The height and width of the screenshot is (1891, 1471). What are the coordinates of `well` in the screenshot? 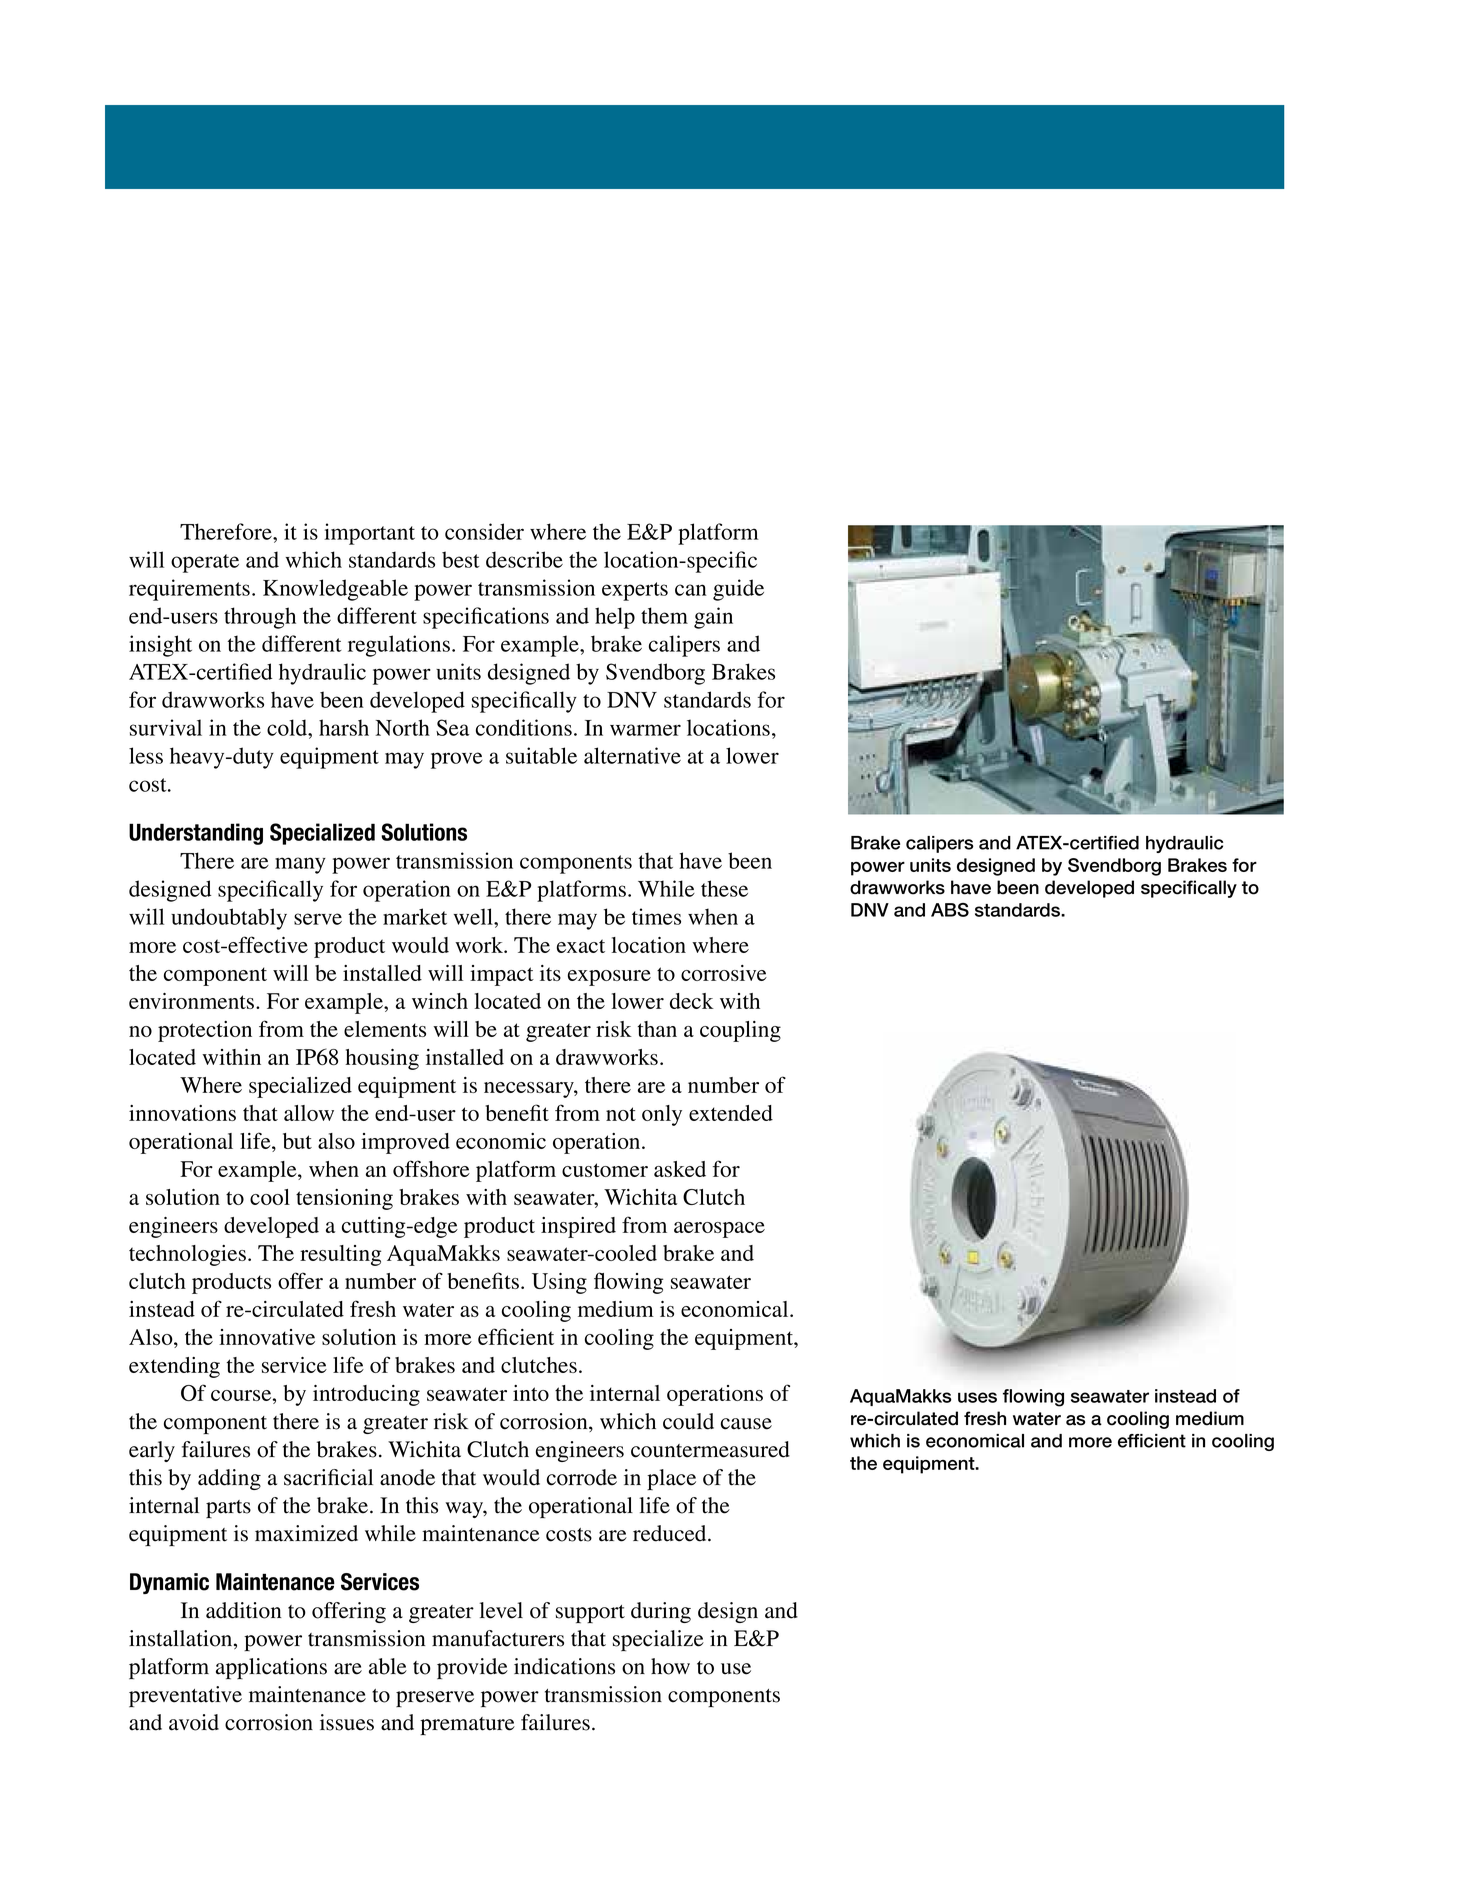 It's located at (474, 916).
